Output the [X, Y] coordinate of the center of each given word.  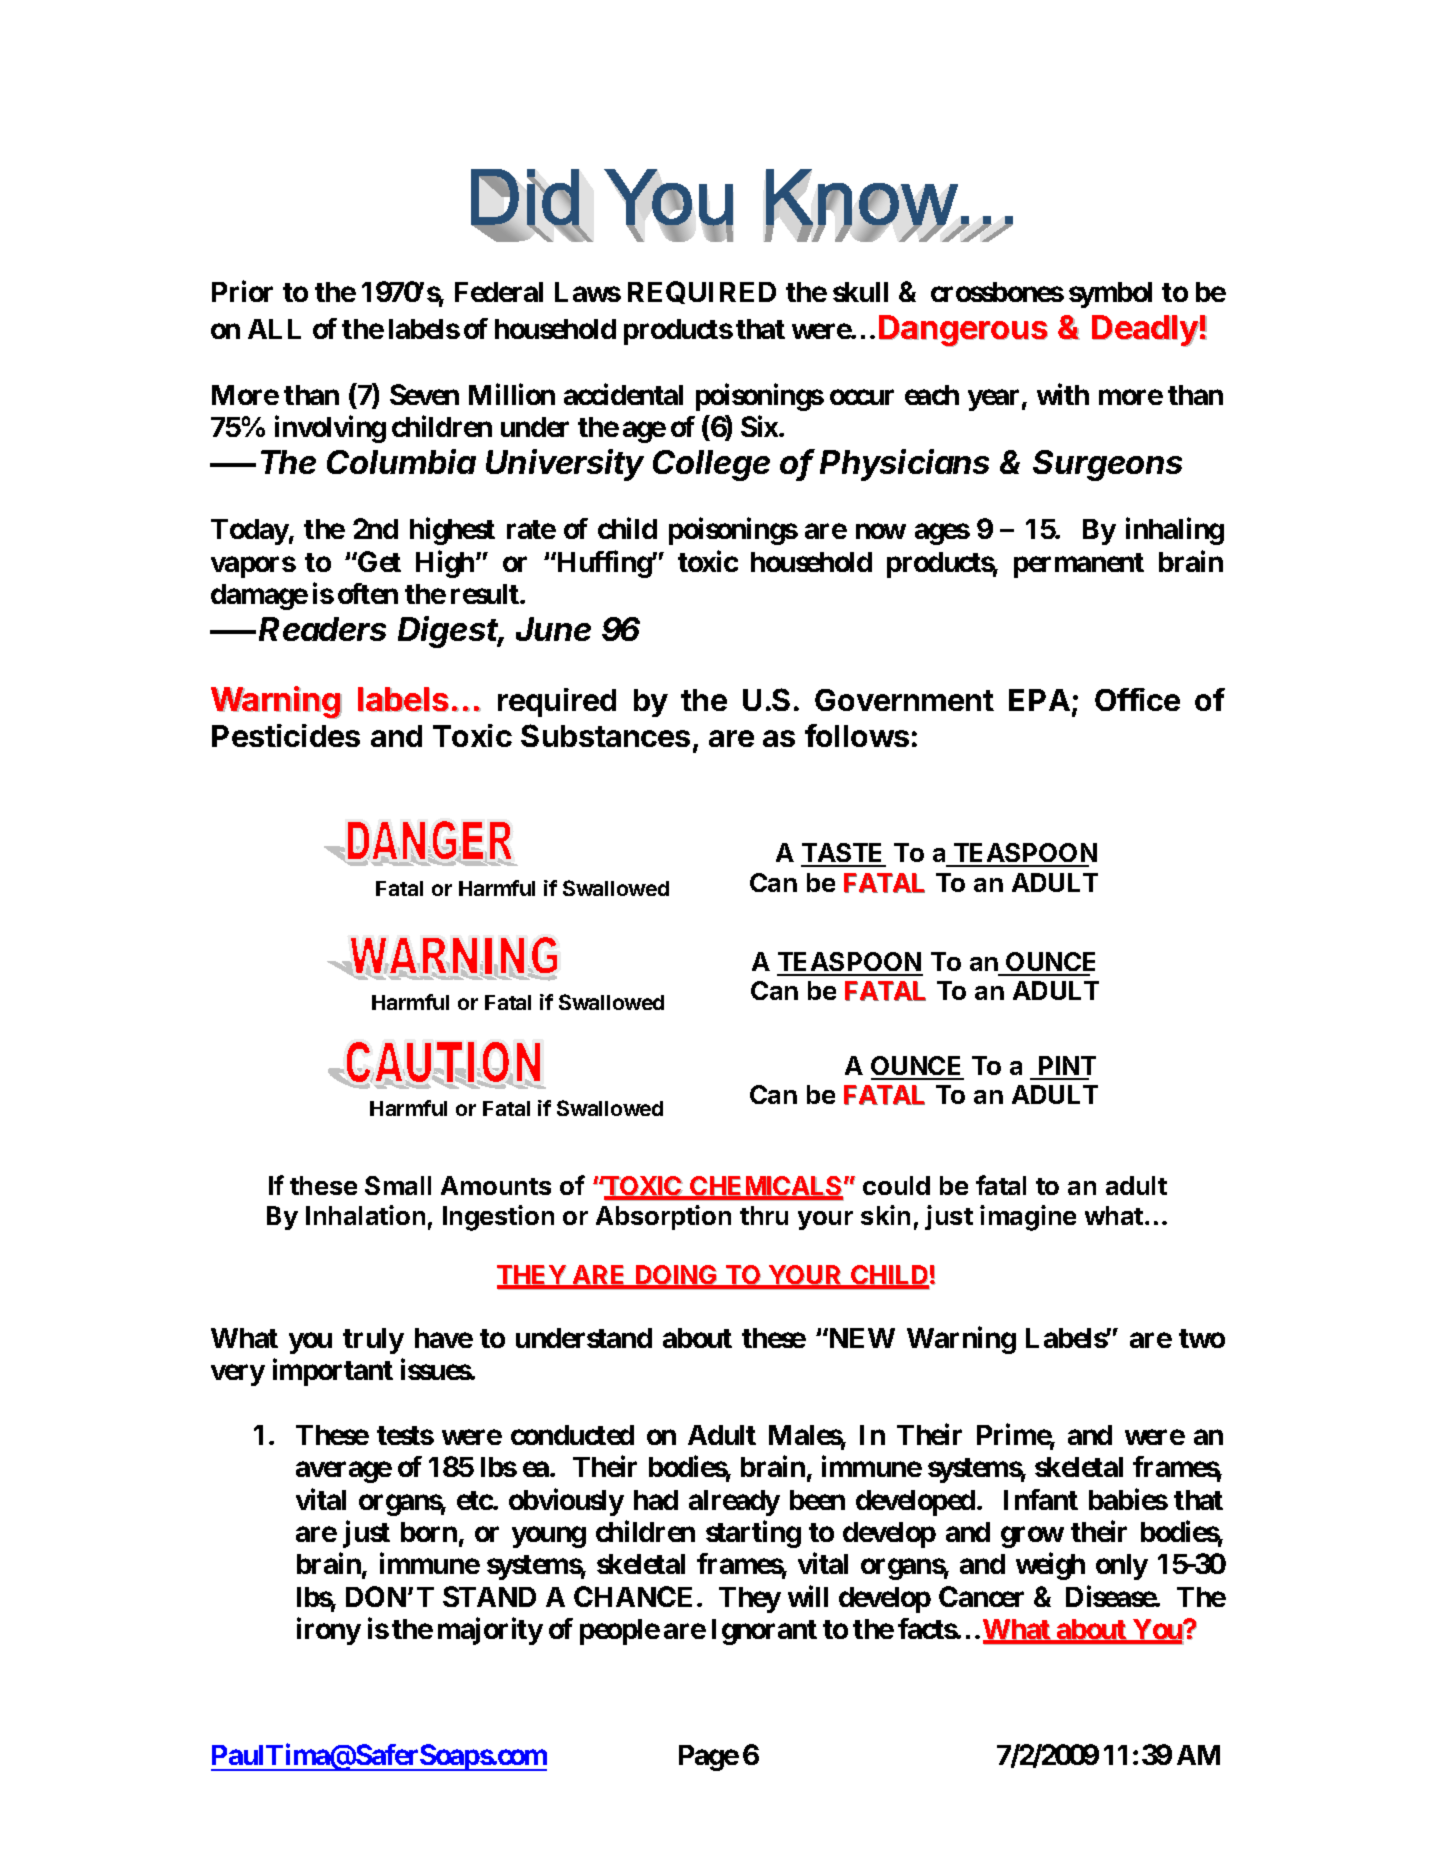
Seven [424, 394]
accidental [623, 394]
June [553, 629]
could [896, 1185]
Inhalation [365, 1215]
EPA [1039, 700]
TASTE [843, 854]
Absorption [663, 1217]
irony [329, 1631]
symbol [1110, 295]
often [368, 593]
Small [398, 1185]
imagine [1028, 1218]
